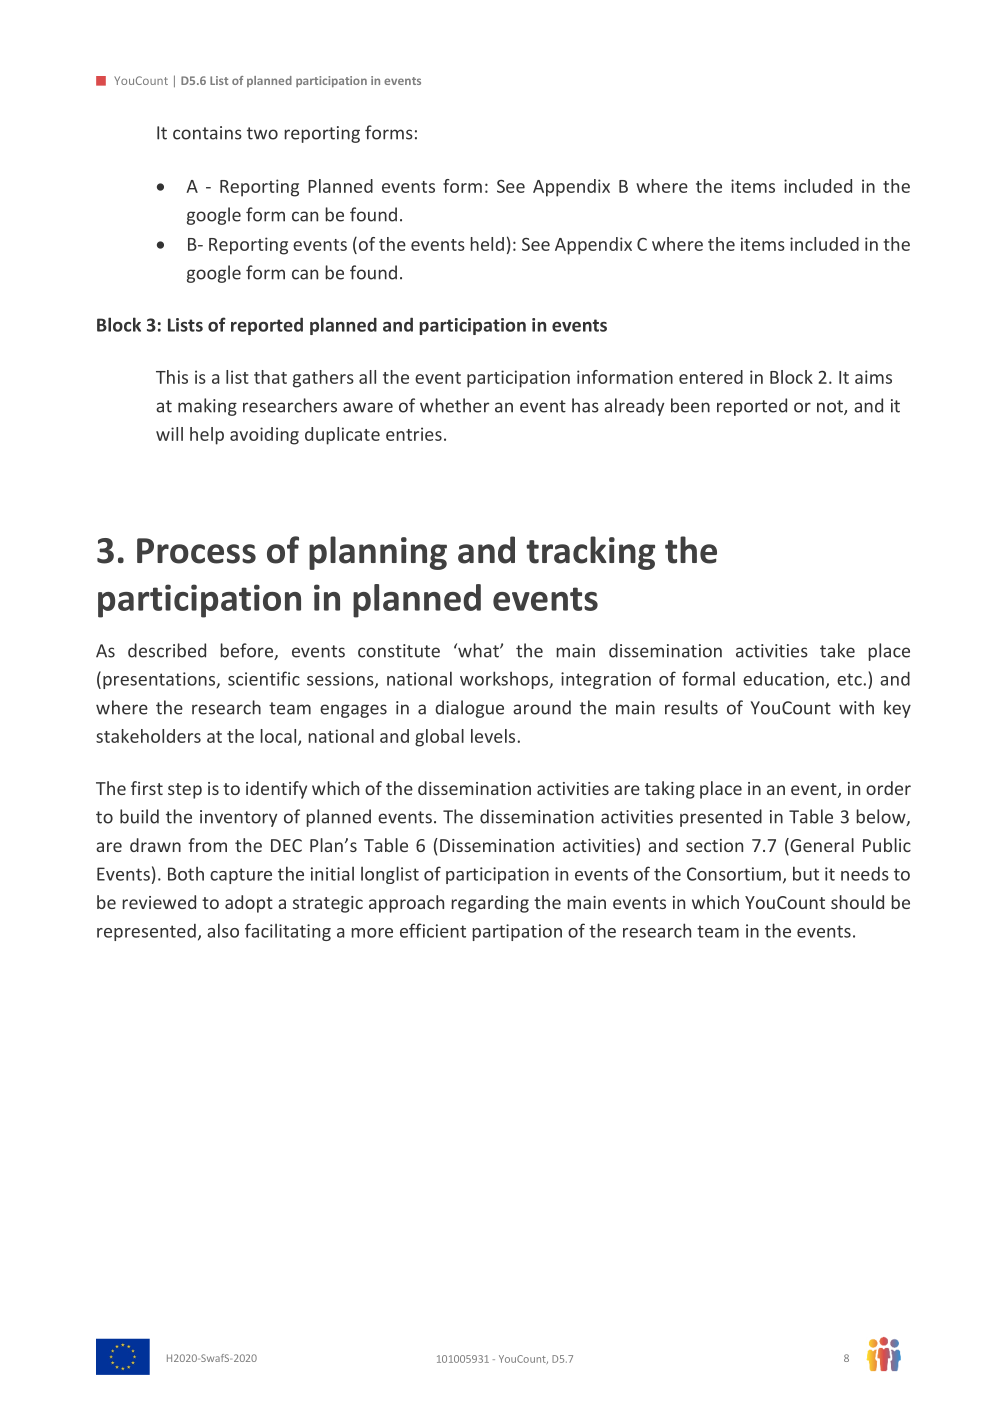 This screenshot has width=1007, height=1425. What do you see at coordinates (590, 553) in the screenshot?
I see `tracking` at bounding box center [590, 553].
